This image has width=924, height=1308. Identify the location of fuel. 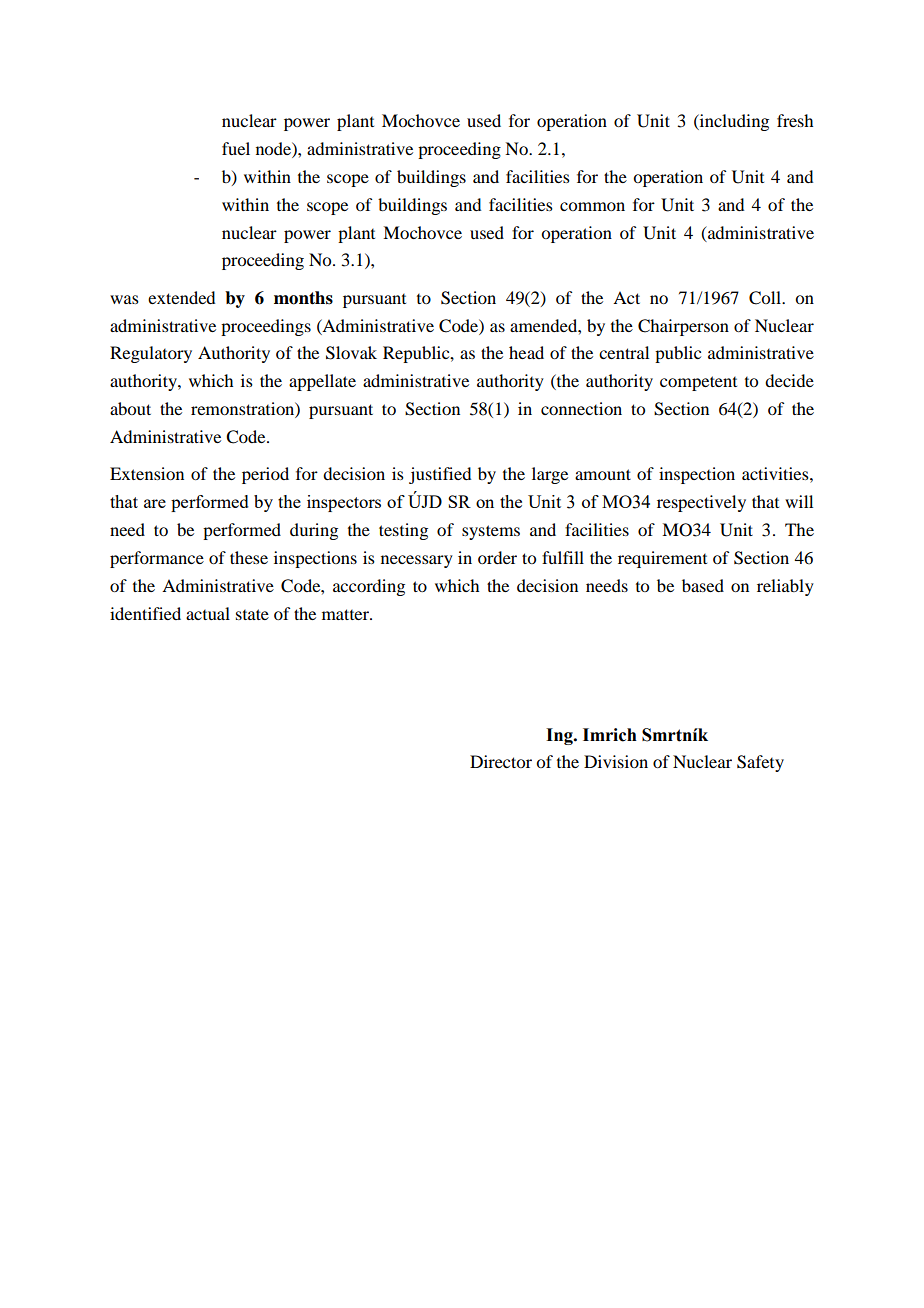
(236, 148).
